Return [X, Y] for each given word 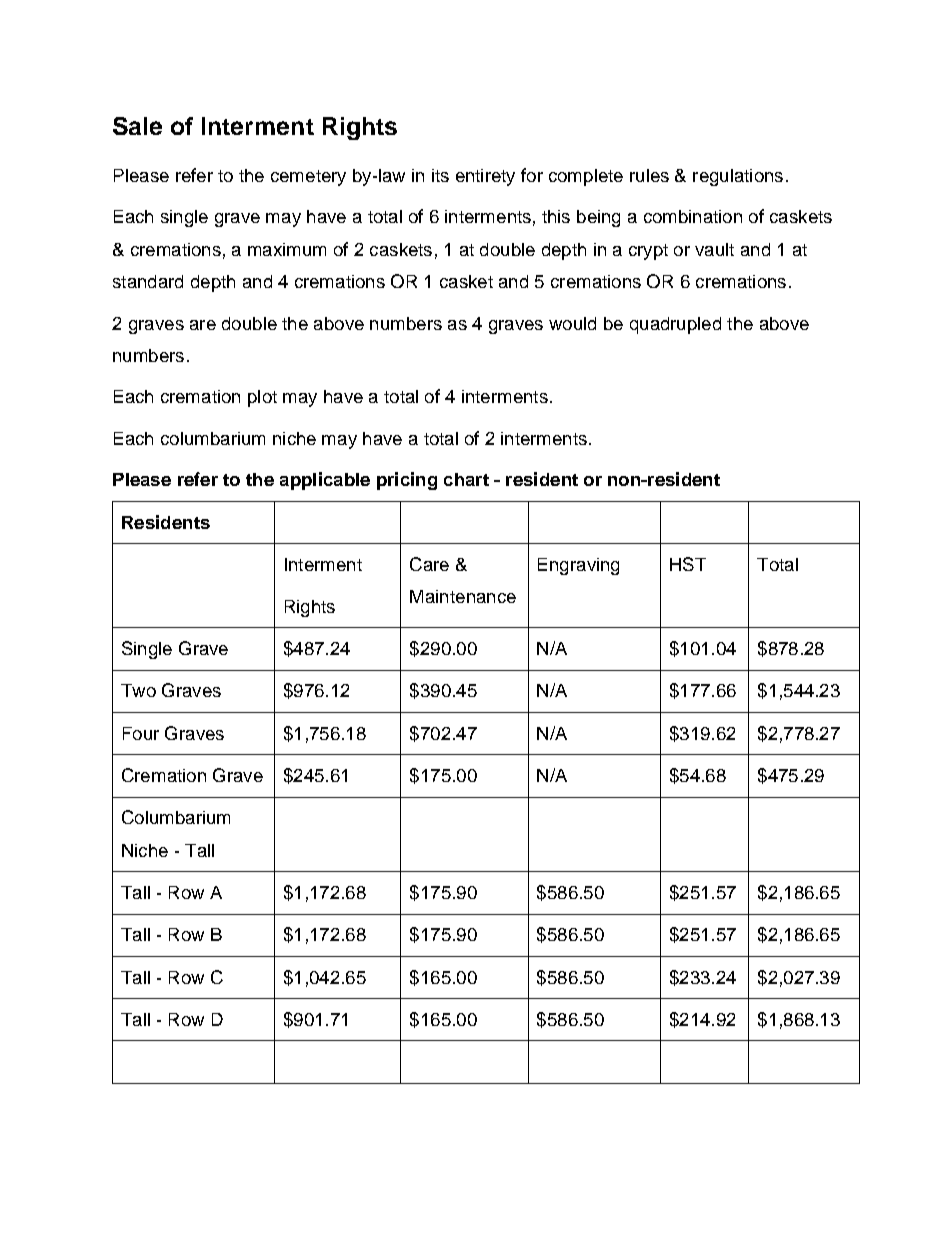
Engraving [578, 566]
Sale [137, 126]
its [440, 175]
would [572, 323]
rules [649, 175]
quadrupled [675, 325]
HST [688, 564]
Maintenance [463, 596]
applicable [325, 481]
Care [429, 564]
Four [141, 733]
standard [148, 281]
